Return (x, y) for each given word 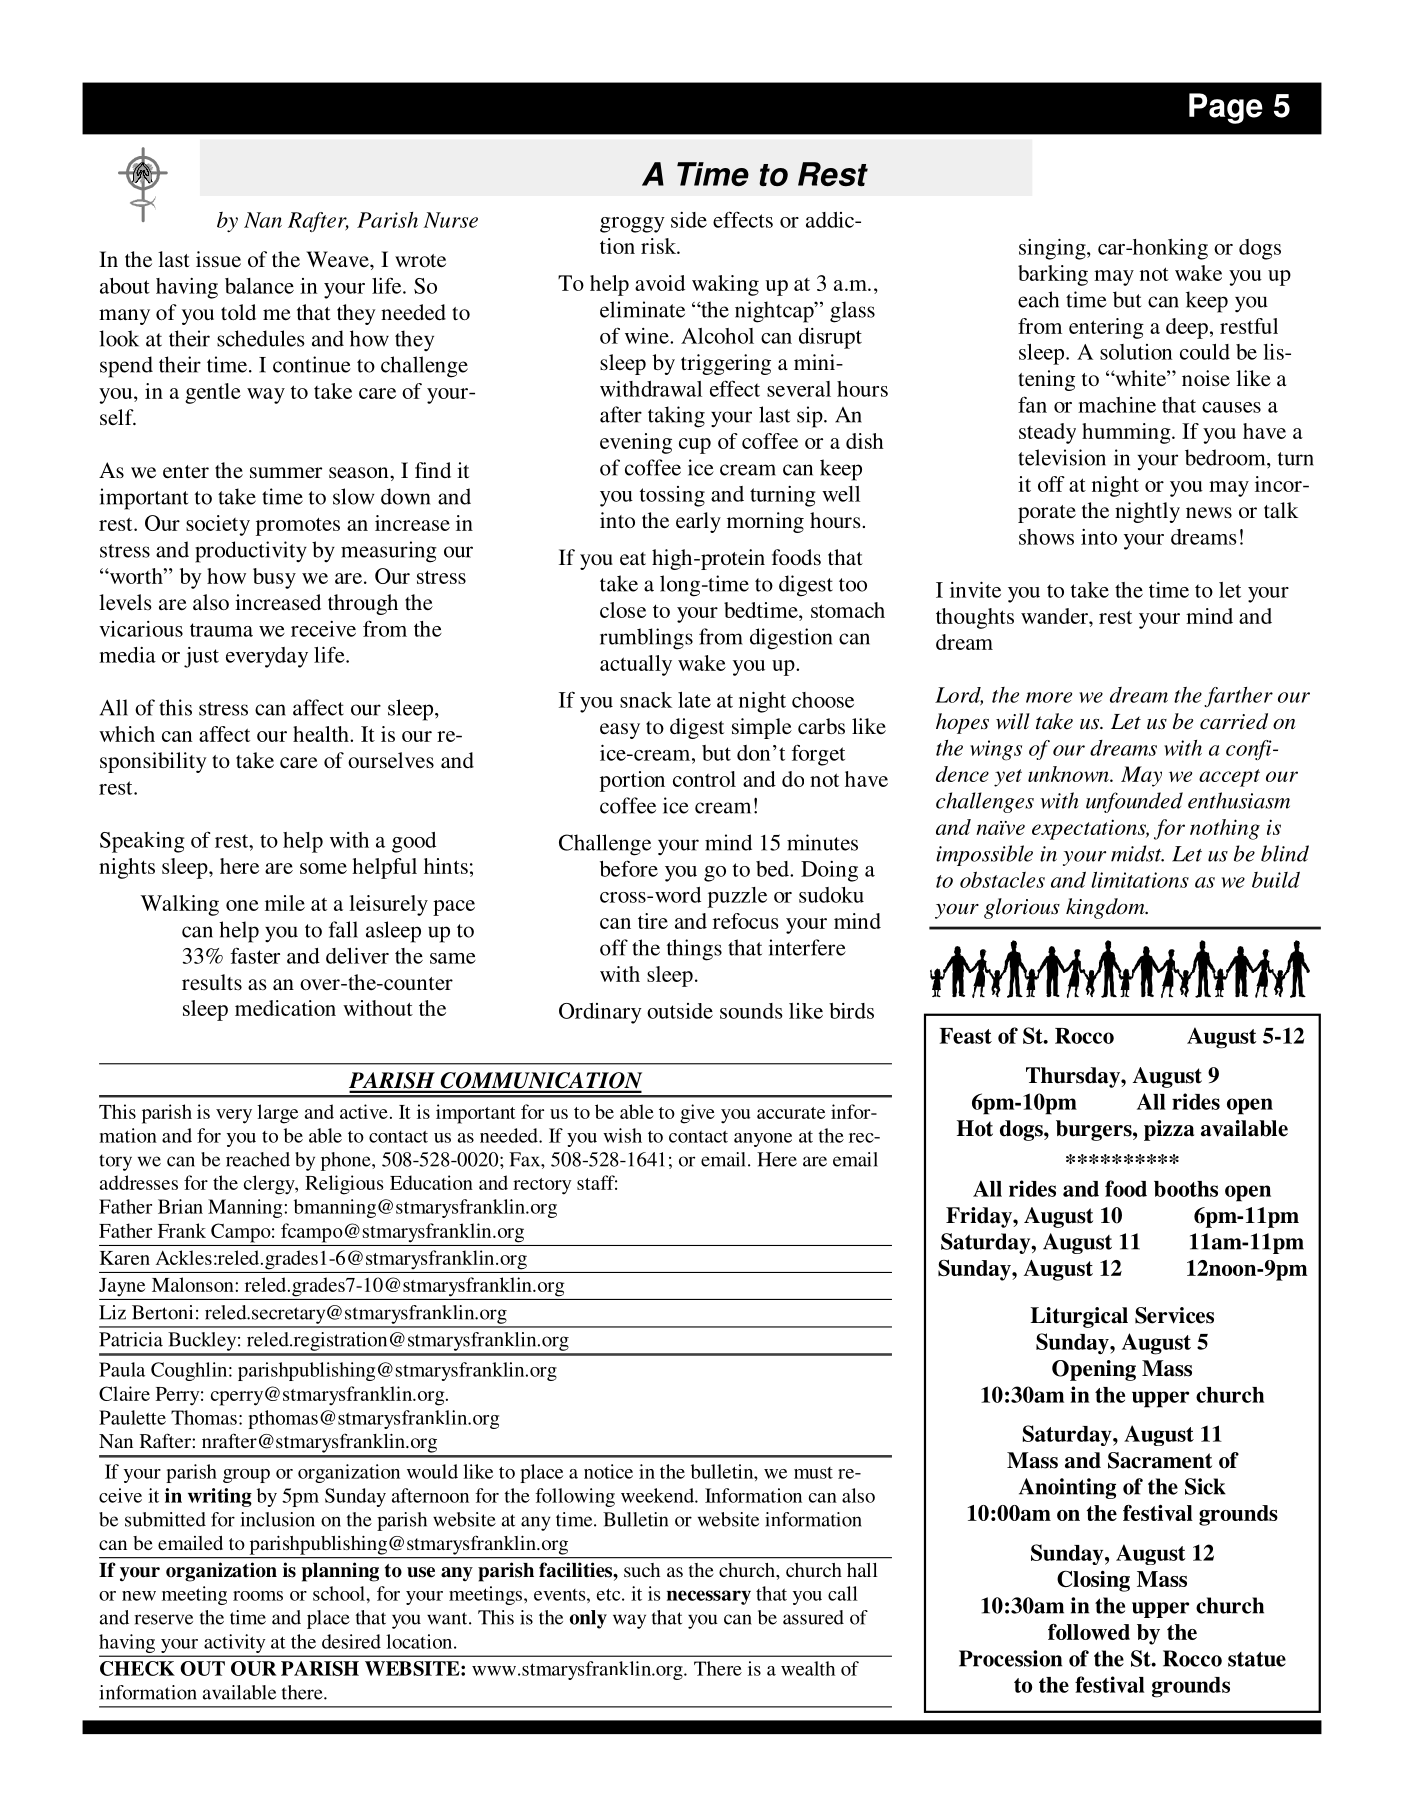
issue (218, 259)
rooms (258, 1596)
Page (1226, 108)
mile (285, 903)
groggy (632, 225)
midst (1137, 853)
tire (653, 921)
